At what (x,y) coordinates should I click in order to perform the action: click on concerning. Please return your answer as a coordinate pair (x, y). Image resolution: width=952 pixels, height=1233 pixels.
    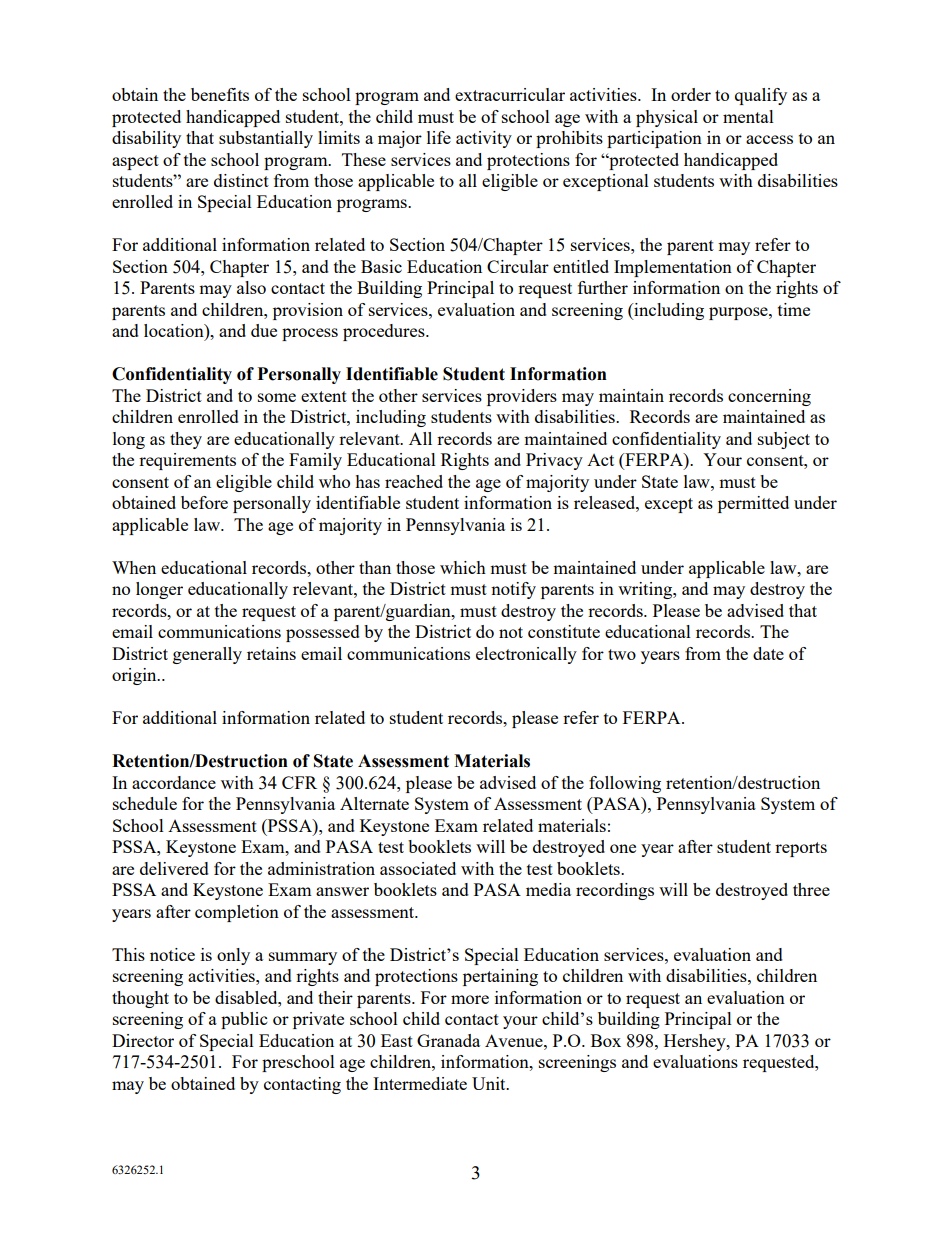
    Looking at the image, I should click on (769, 397).
